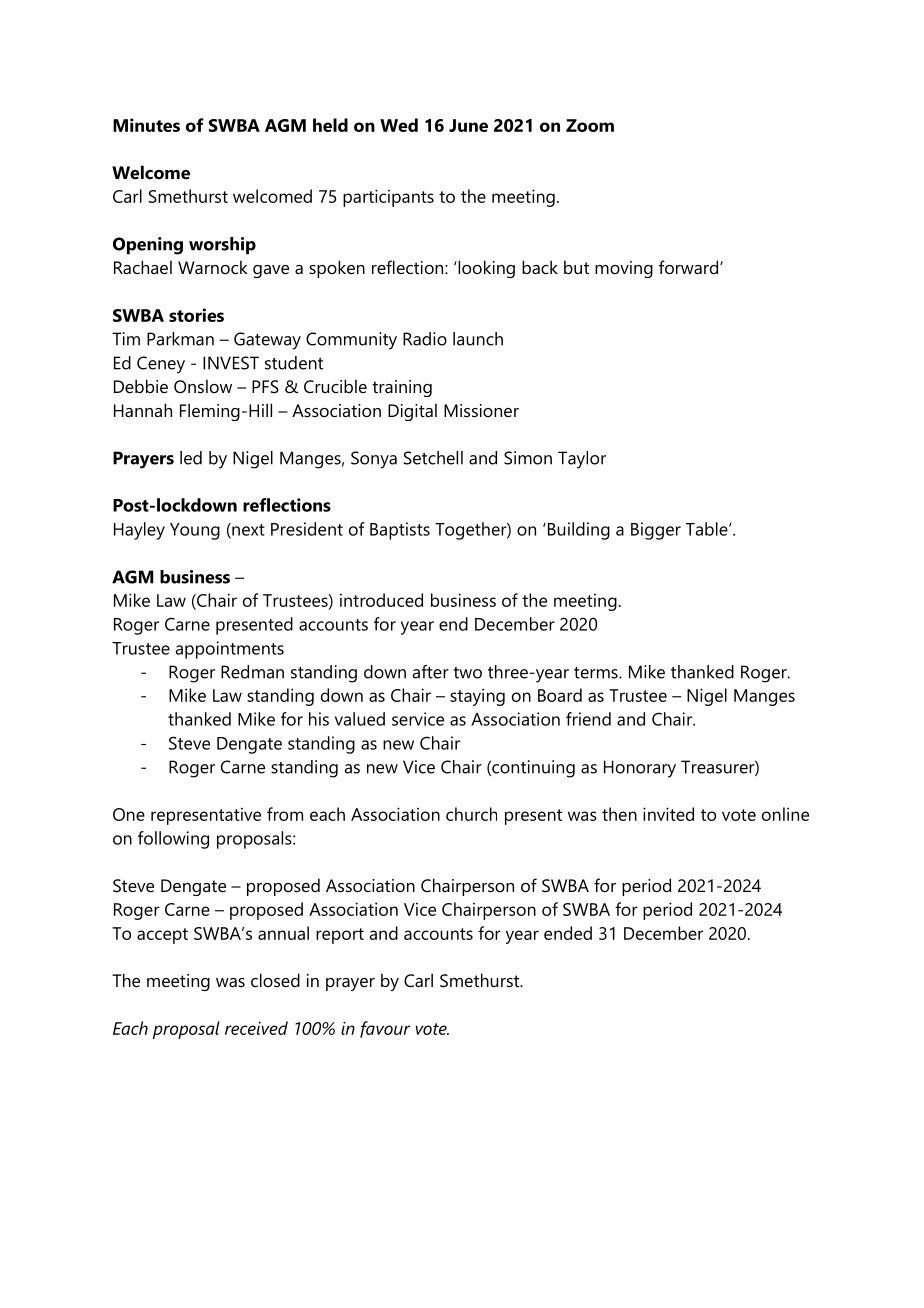 The width and height of the page is (924, 1308). I want to click on Zoom, so click(590, 125).
